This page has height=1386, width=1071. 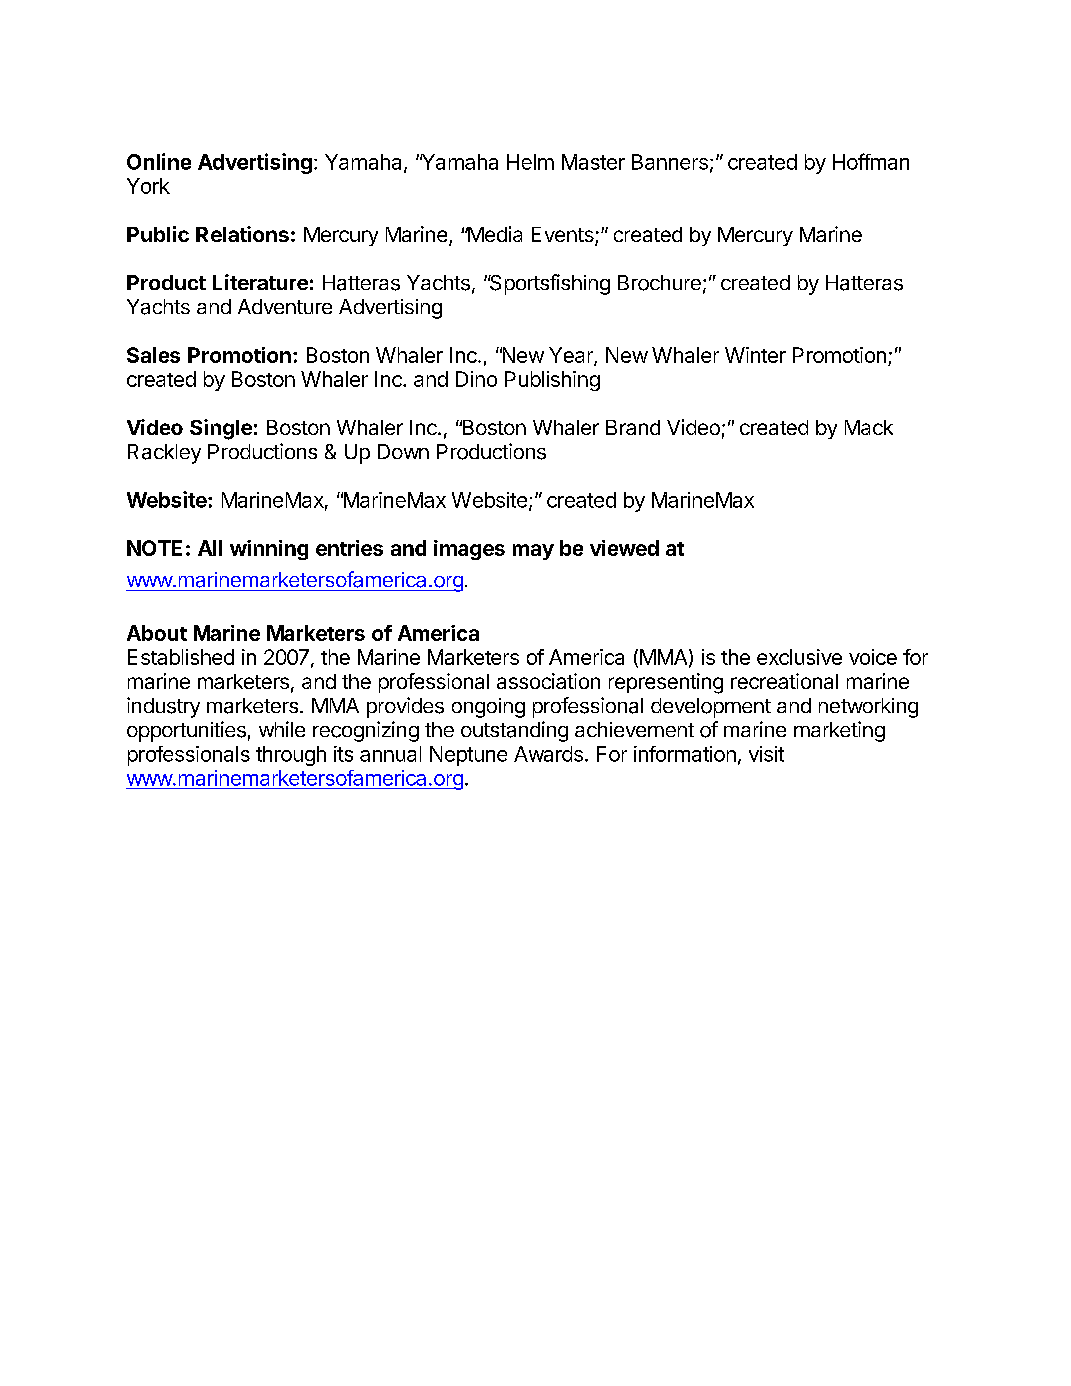 What do you see at coordinates (186, 731) in the page?
I see `opportunities` at bounding box center [186, 731].
